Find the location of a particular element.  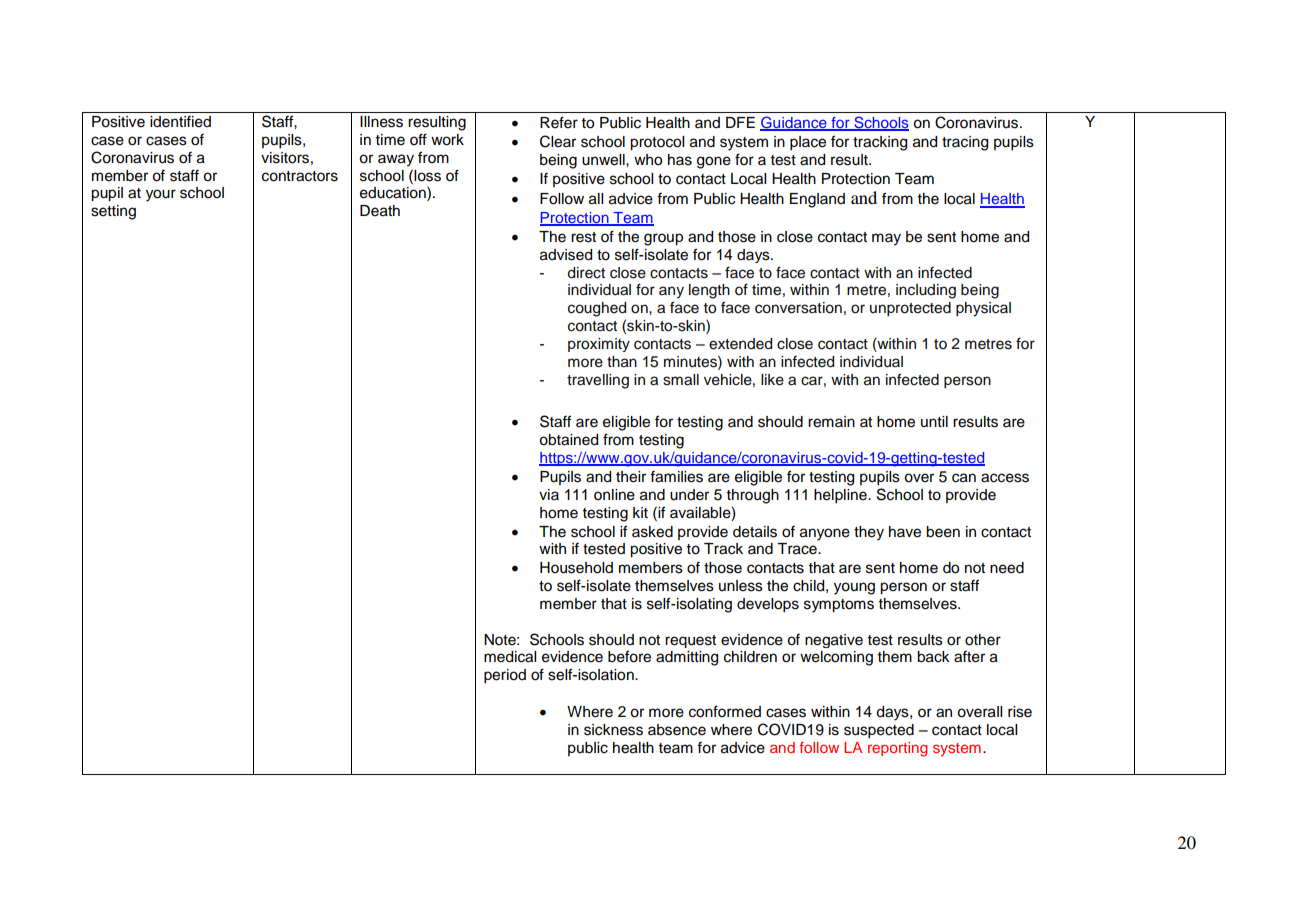

their is located at coordinates (631, 477).
